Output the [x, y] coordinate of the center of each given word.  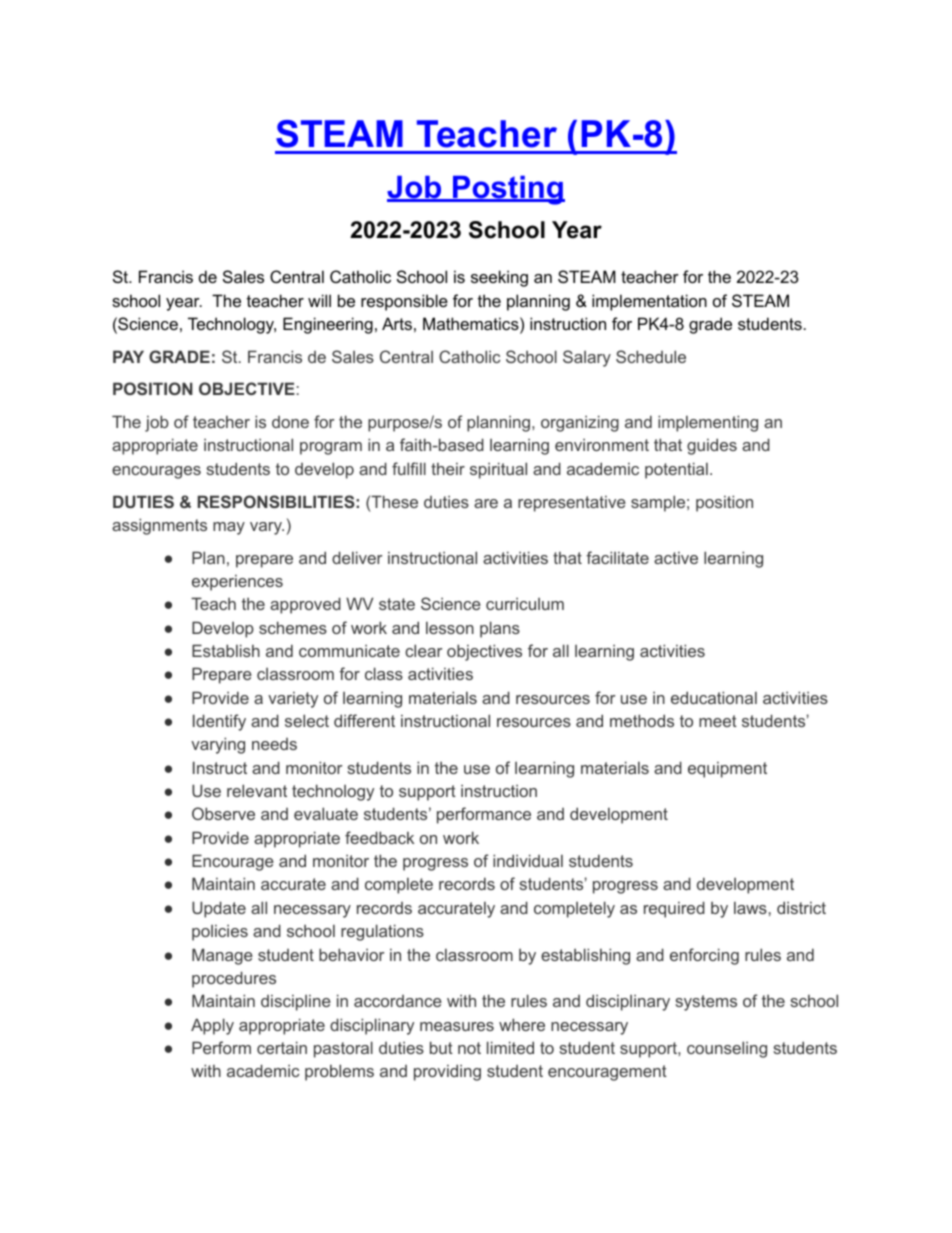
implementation [649, 302]
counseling [727, 1049]
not [469, 1048]
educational [714, 697]
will [319, 300]
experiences [237, 583]
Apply [212, 1026]
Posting [508, 190]
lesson [450, 627]
